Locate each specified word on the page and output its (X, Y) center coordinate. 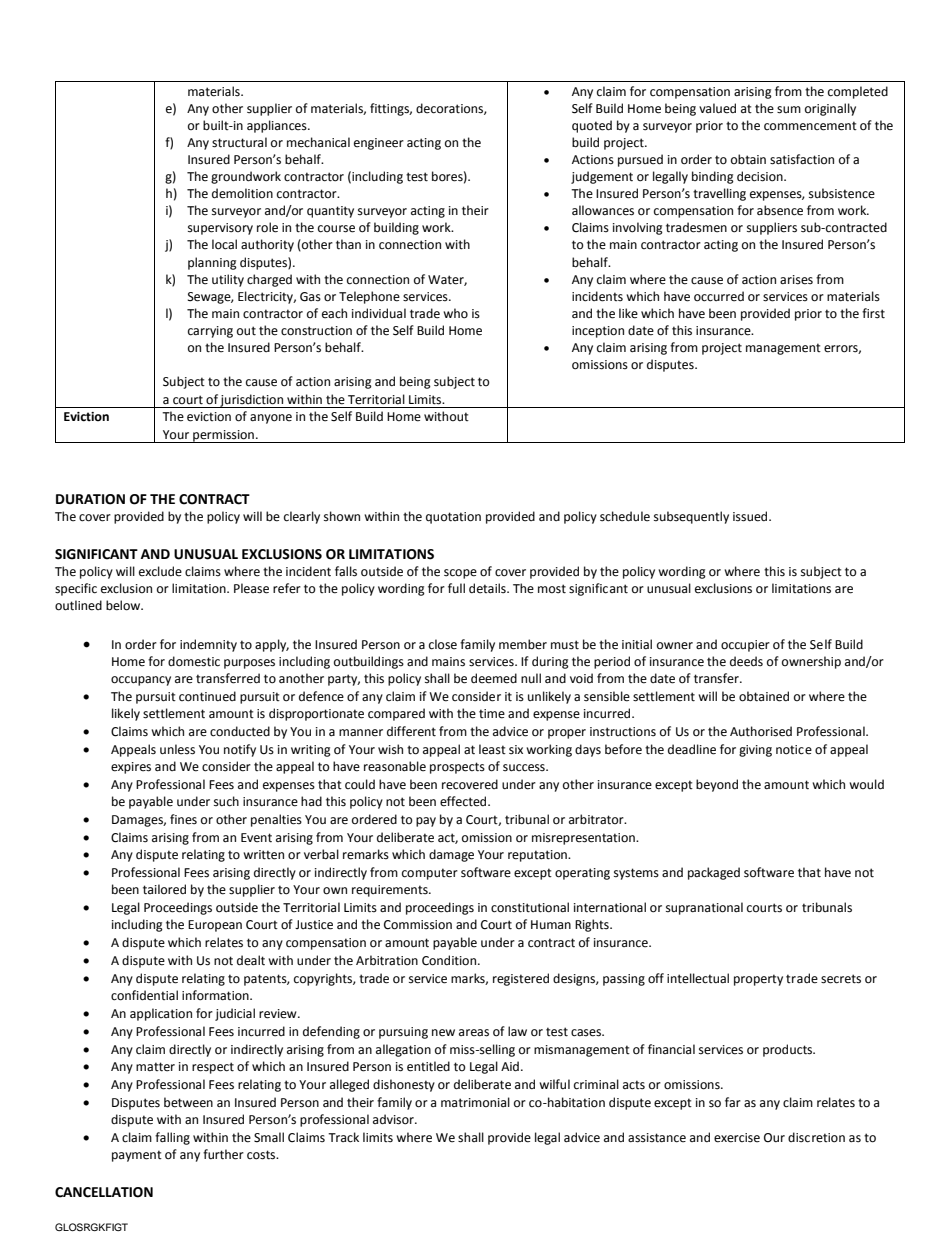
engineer (379, 144)
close (443, 644)
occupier (745, 646)
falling (172, 1138)
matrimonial (475, 1102)
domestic (194, 661)
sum (789, 110)
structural (239, 142)
